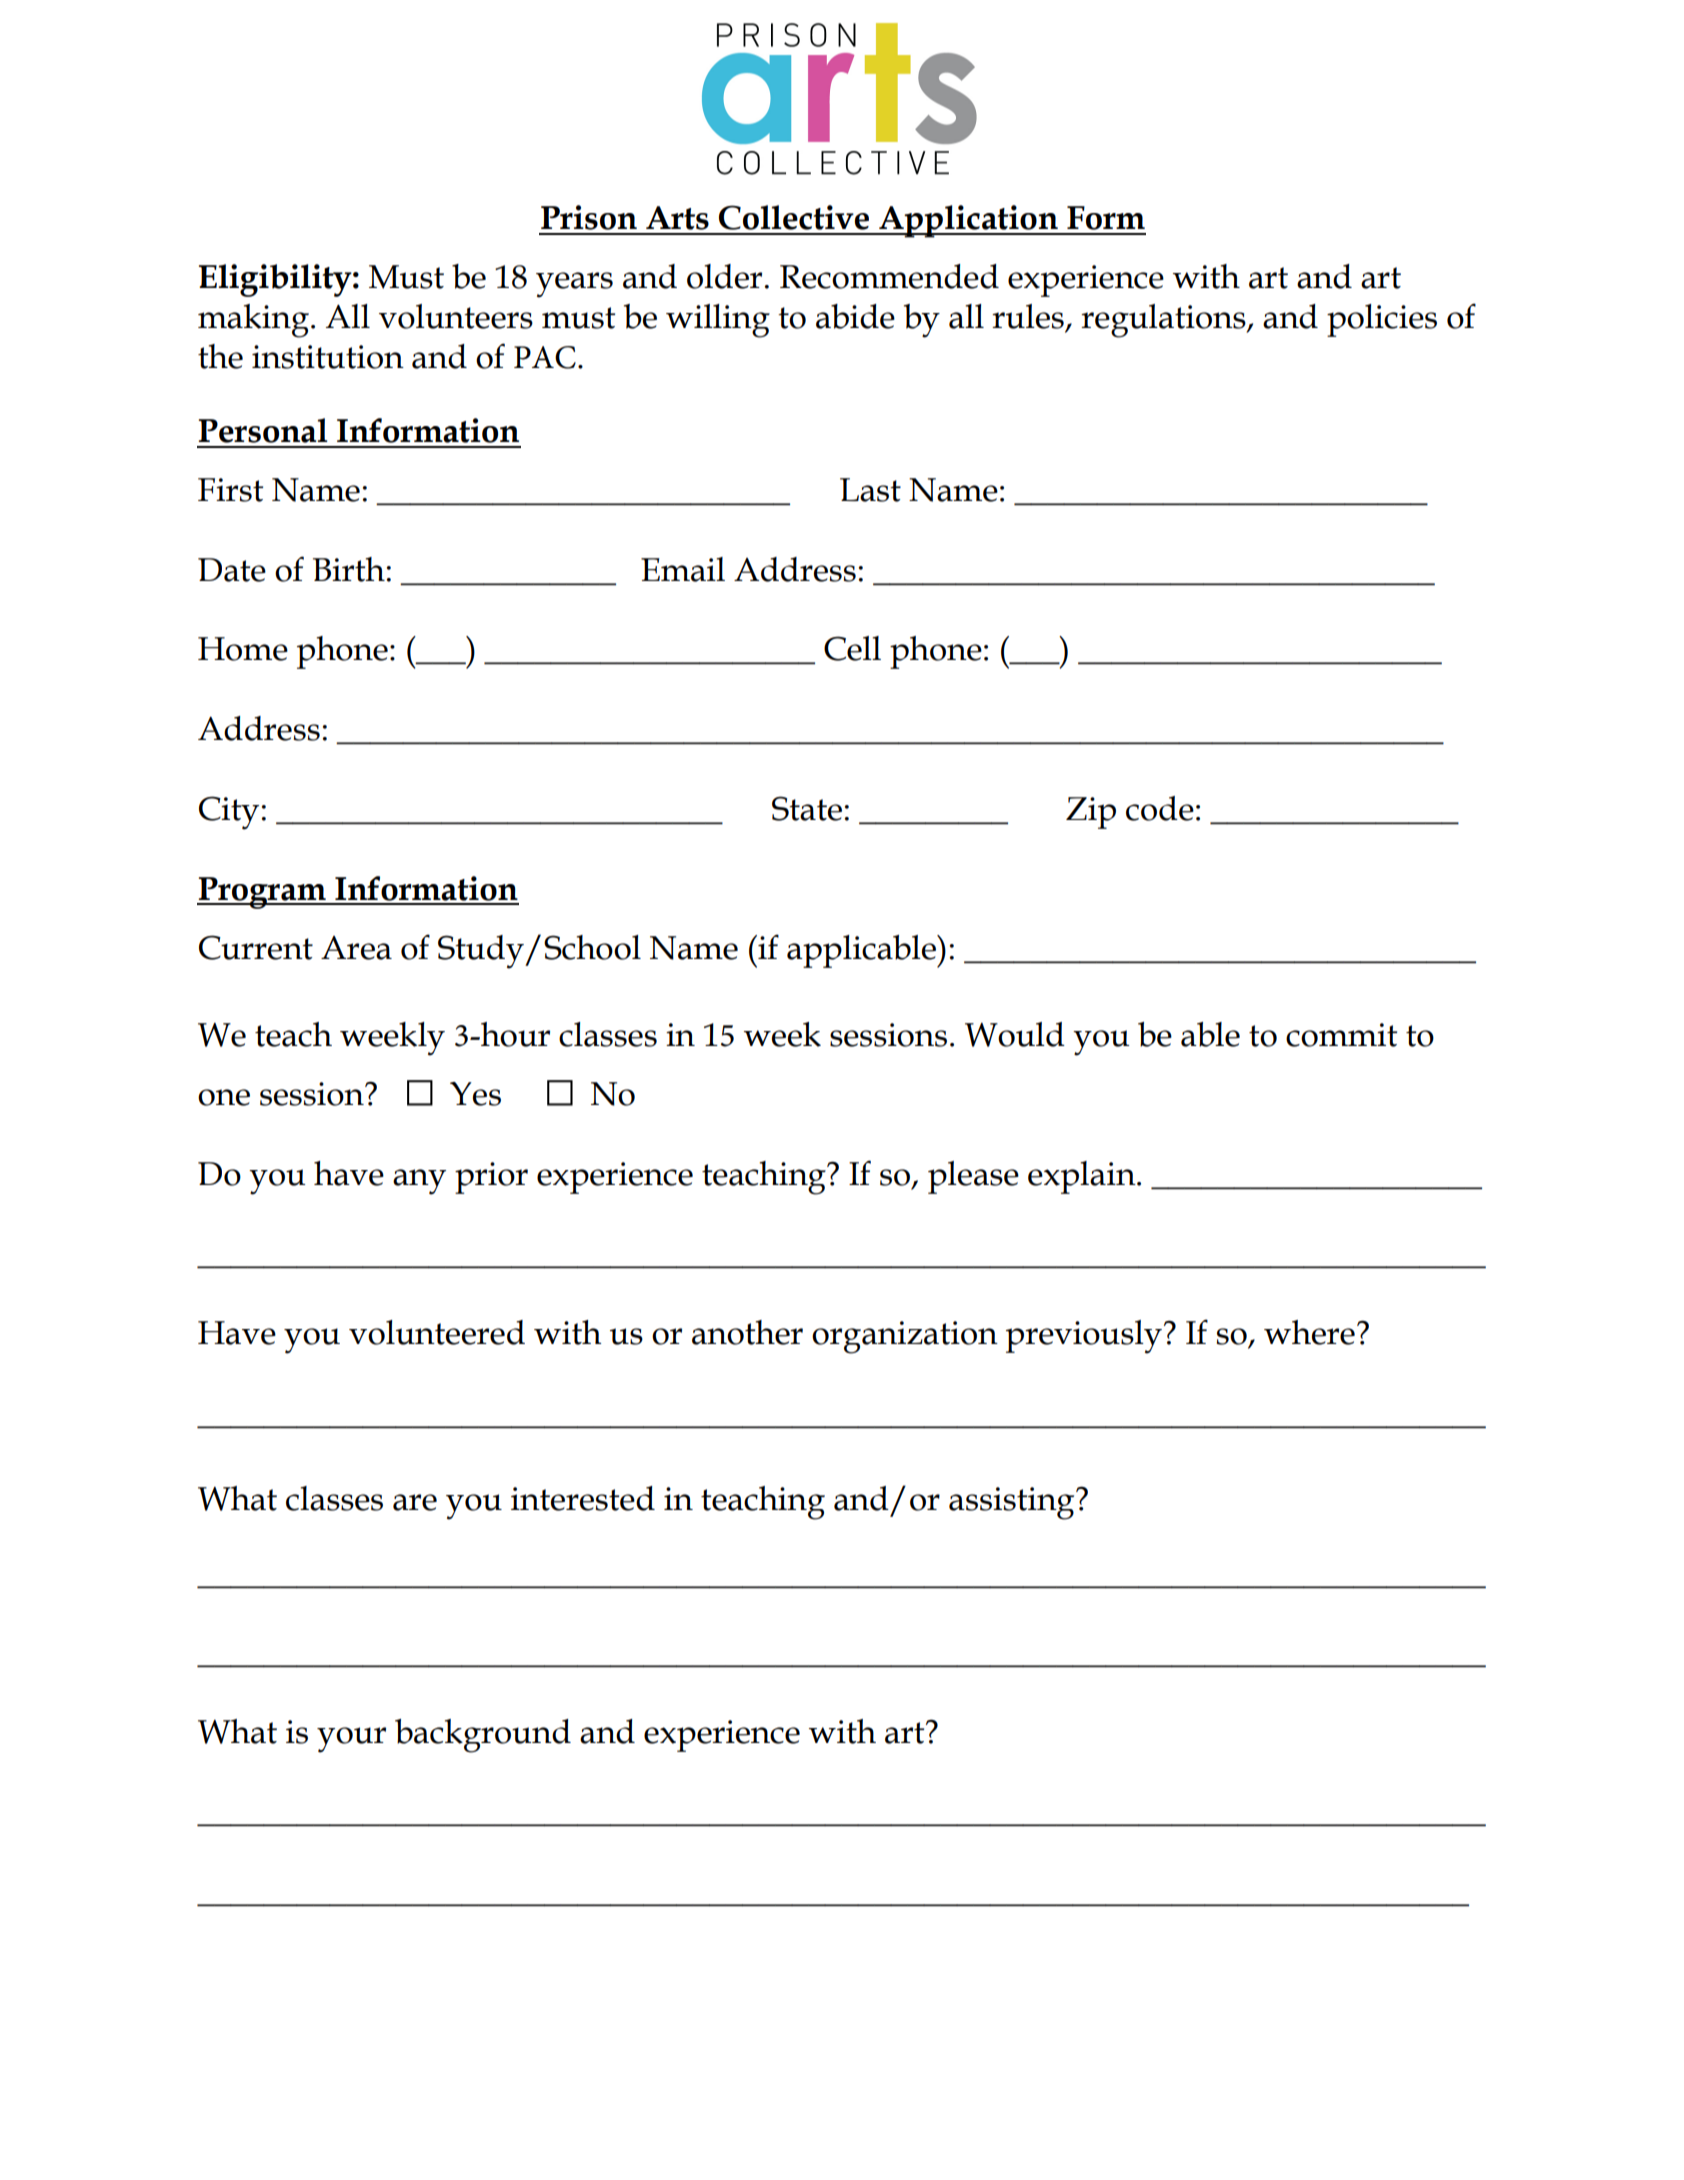  Describe the element at coordinates (349, 569) in the screenshot. I see `Birth` at that location.
